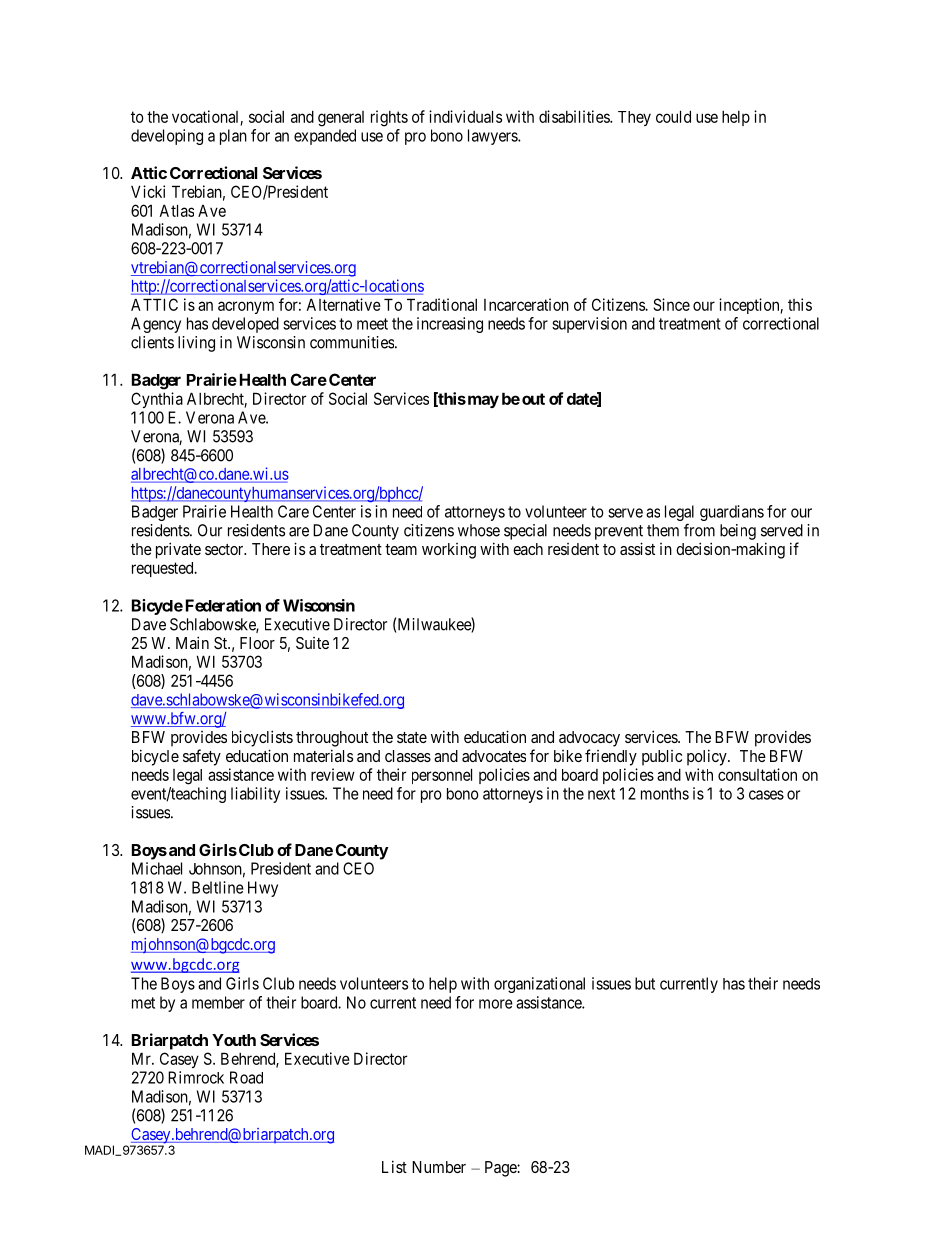 Image resolution: width=952 pixels, height=1233 pixels. Describe the element at coordinates (246, 1077) in the document. I see `Road` at that location.
